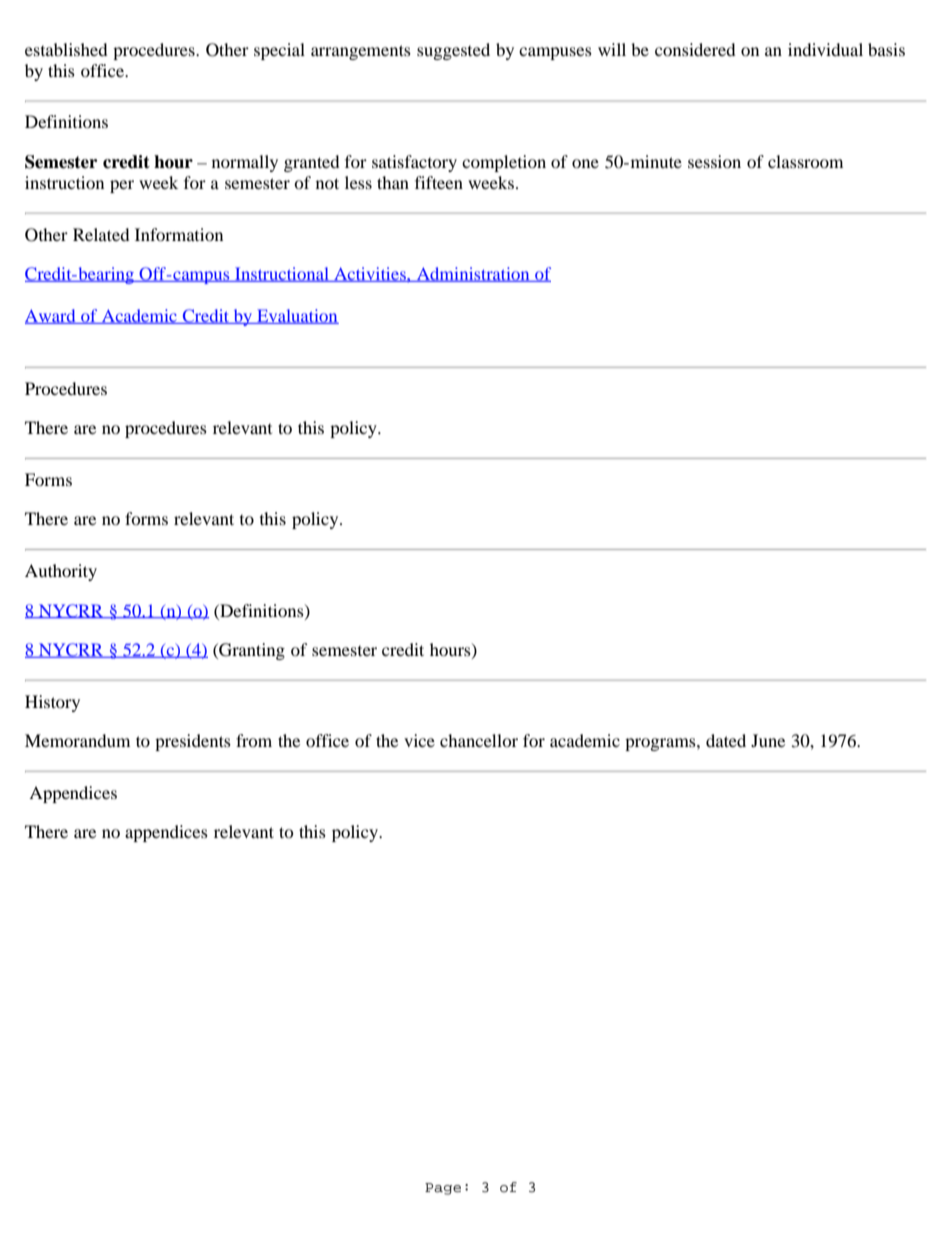  Describe the element at coordinates (251, 651) in the image. I see `Granting` at that location.
